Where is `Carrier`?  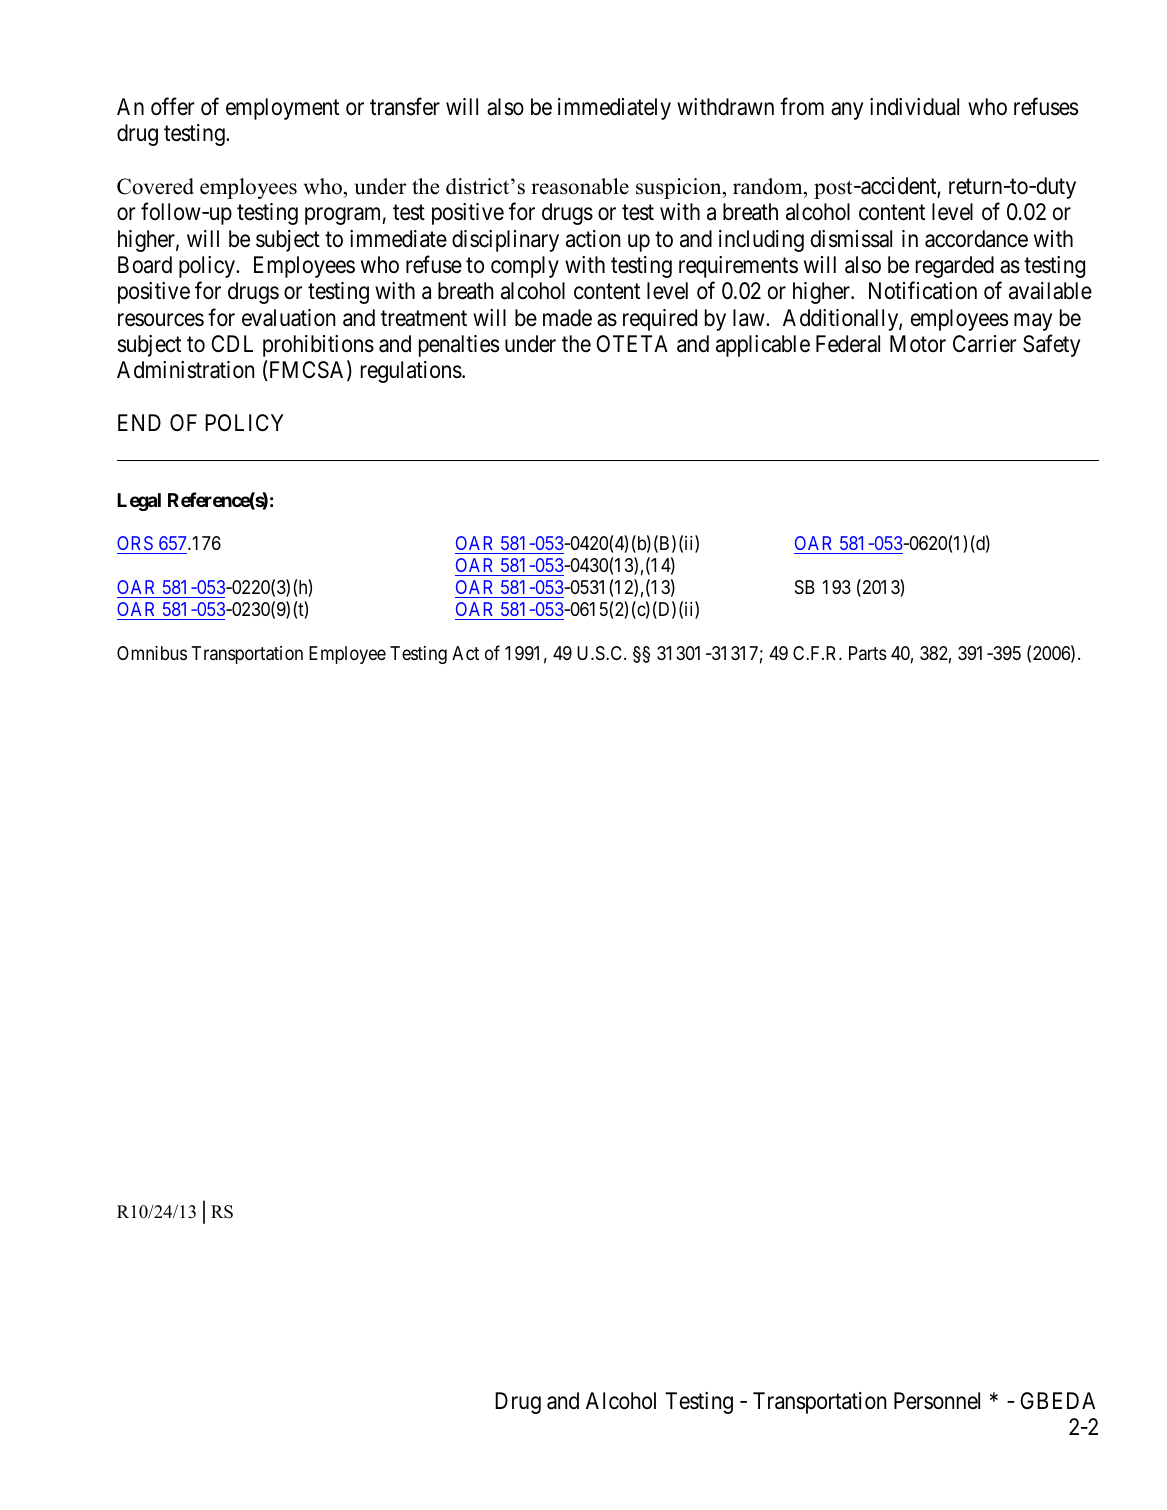 Carrier is located at coordinates (985, 344).
